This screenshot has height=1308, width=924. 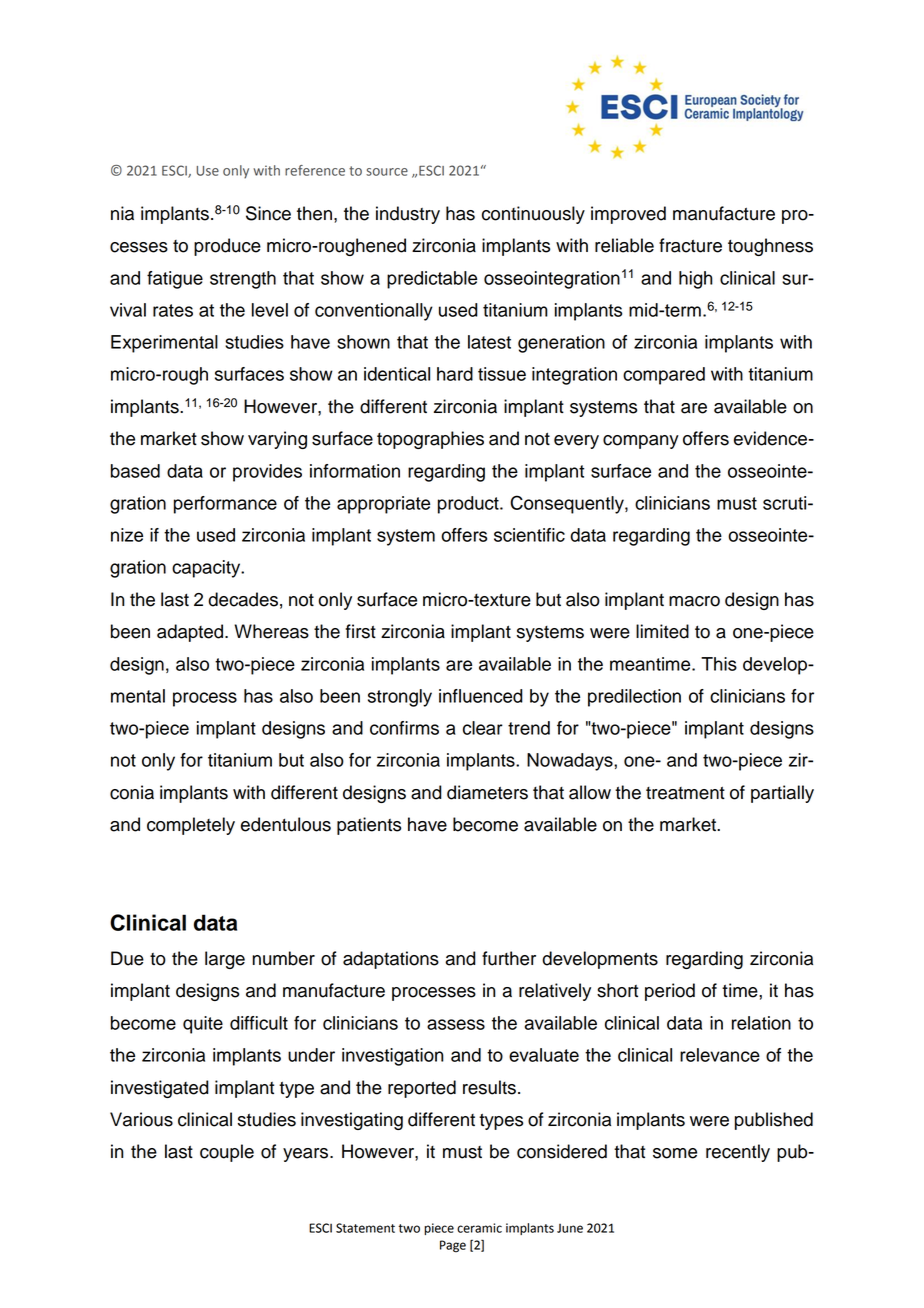 I want to click on industry, so click(x=408, y=215).
